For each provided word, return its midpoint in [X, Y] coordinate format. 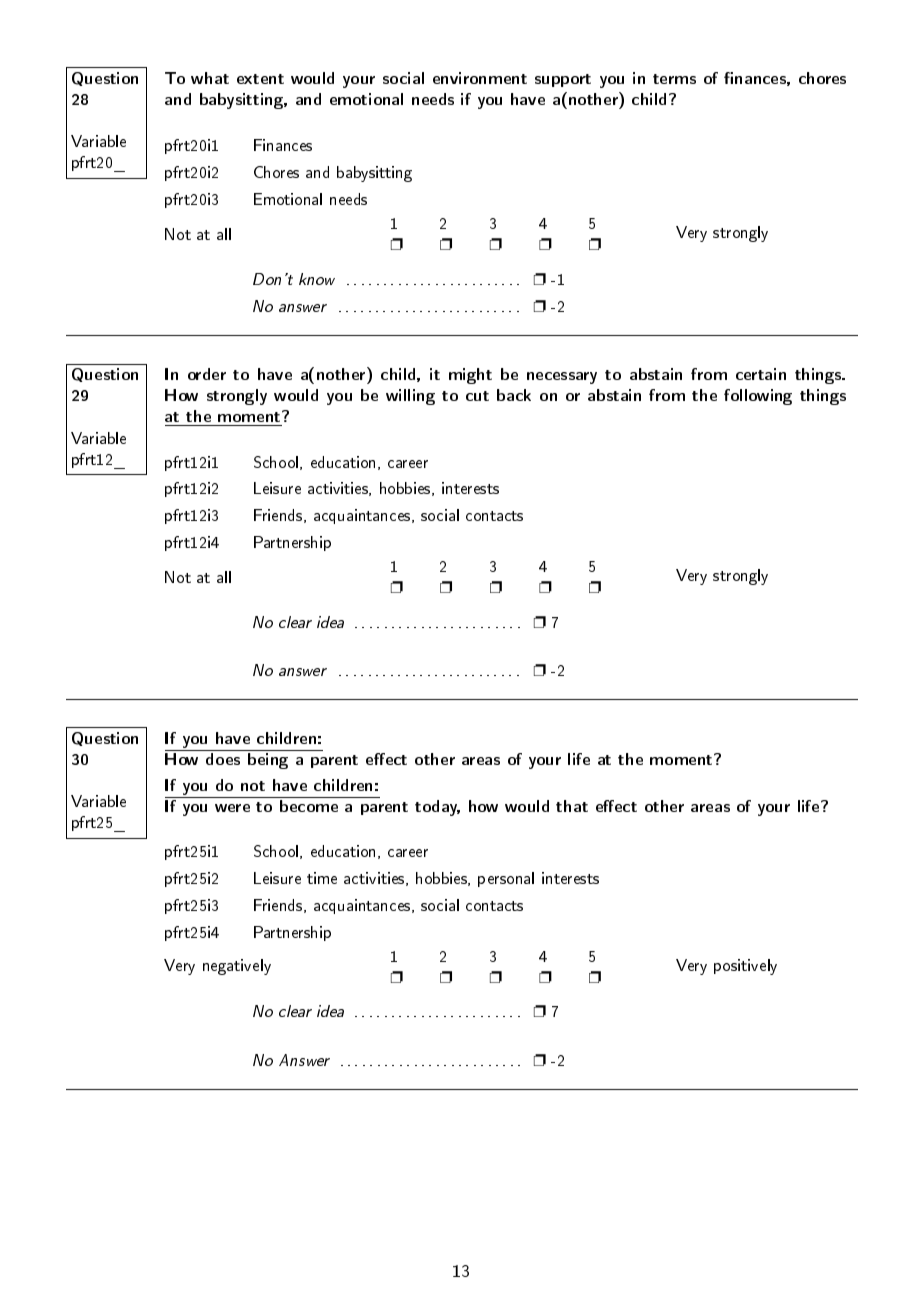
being [268, 761]
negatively [237, 967]
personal [506, 879]
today [437, 808]
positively [745, 967]
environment [480, 78]
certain [761, 374]
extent [260, 79]
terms [674, 79]
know [317, 279]
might [470, 376]
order [207, 374]
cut [477, 396]
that [572, 806]
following [758, 397]
